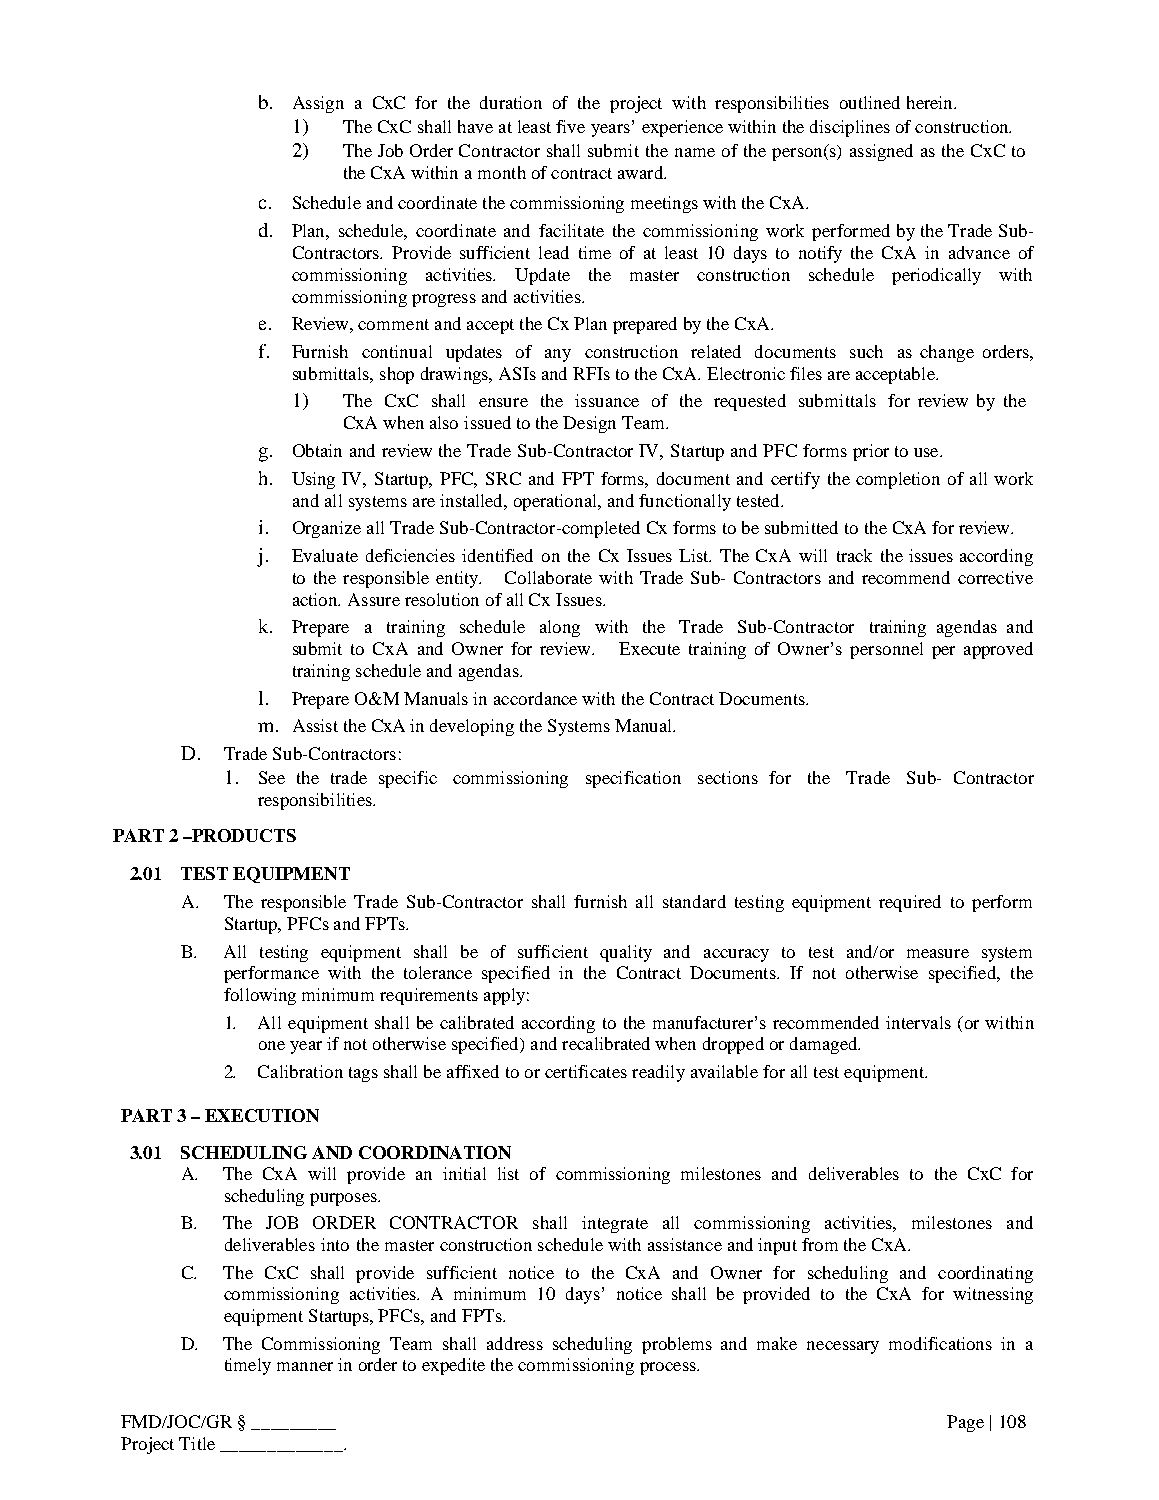 Image resolution: width=1159 pixels, height=1500 pixels. I want to click on Collaborate, so click(548, 577).
